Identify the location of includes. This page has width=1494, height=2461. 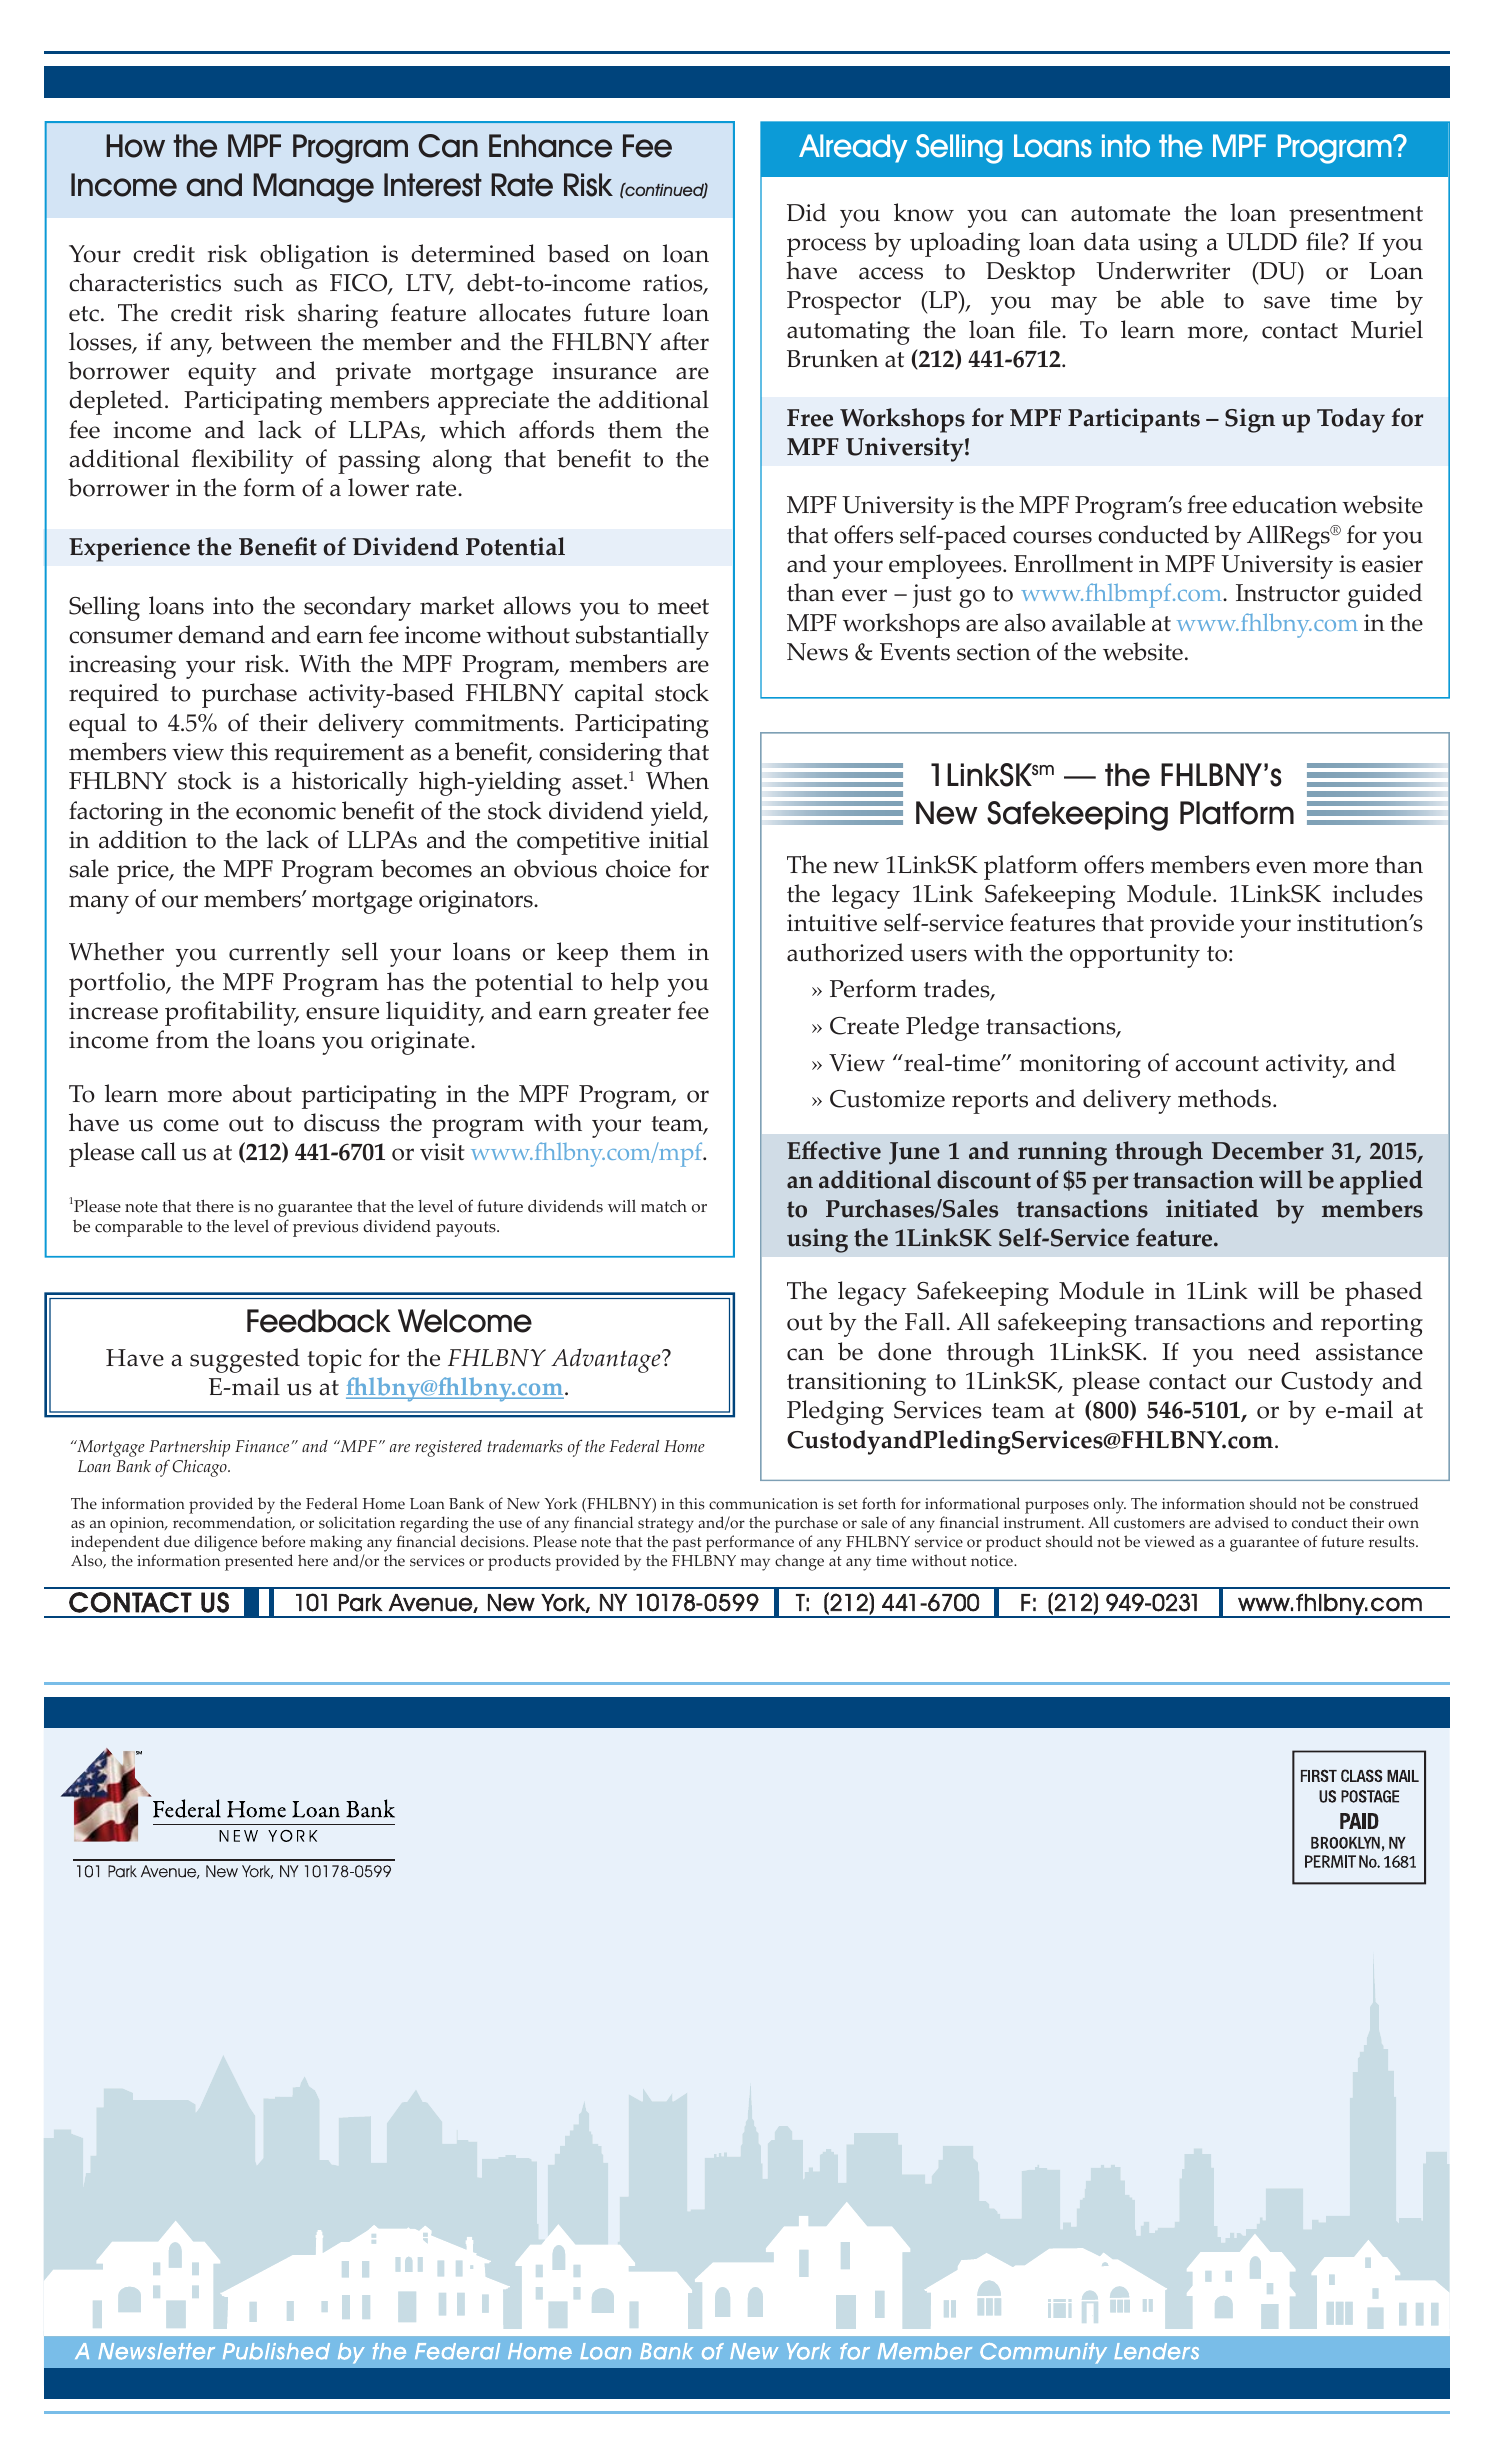
(1378, 893).
